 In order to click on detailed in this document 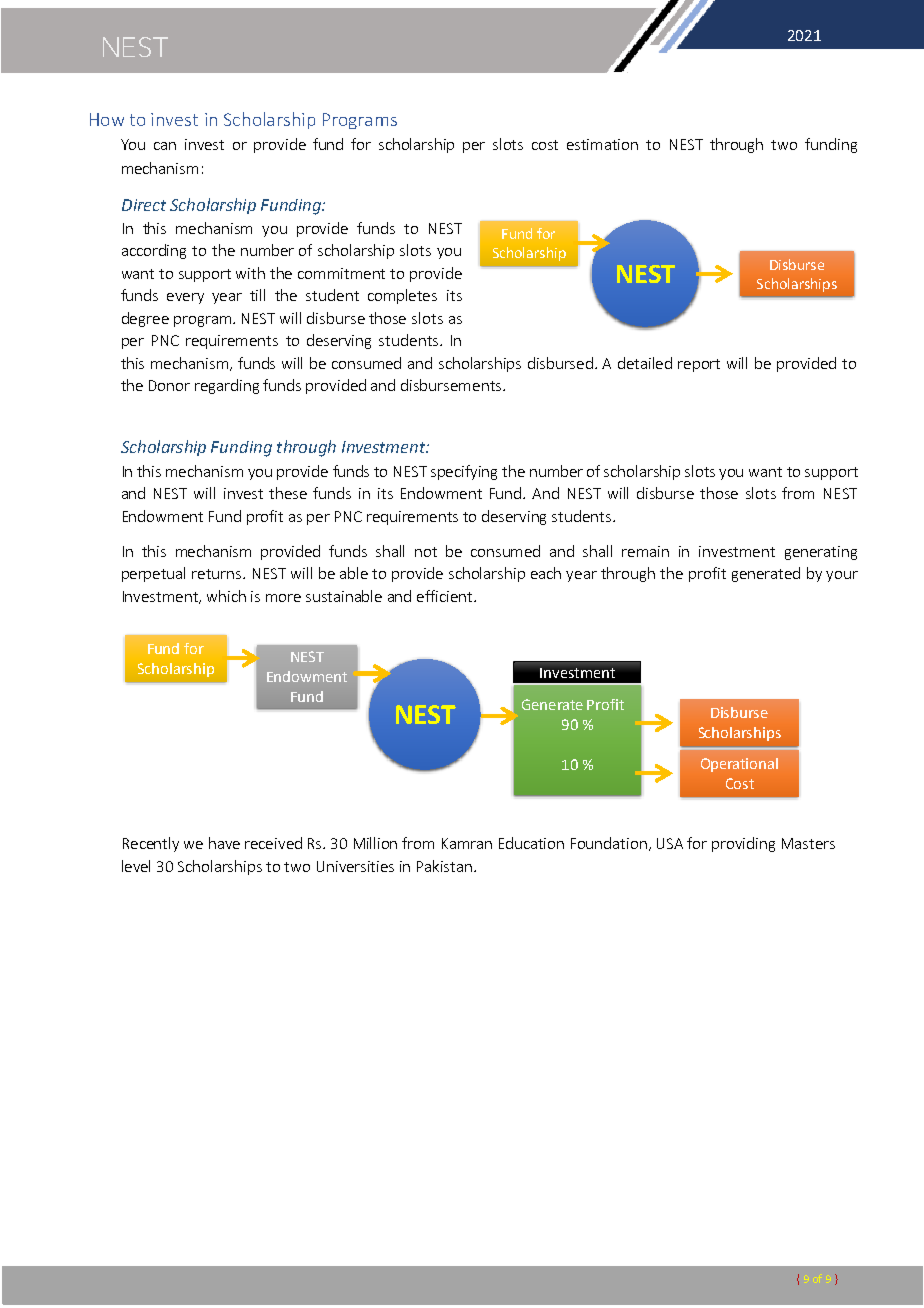, I will do `click(645, 363)`.
